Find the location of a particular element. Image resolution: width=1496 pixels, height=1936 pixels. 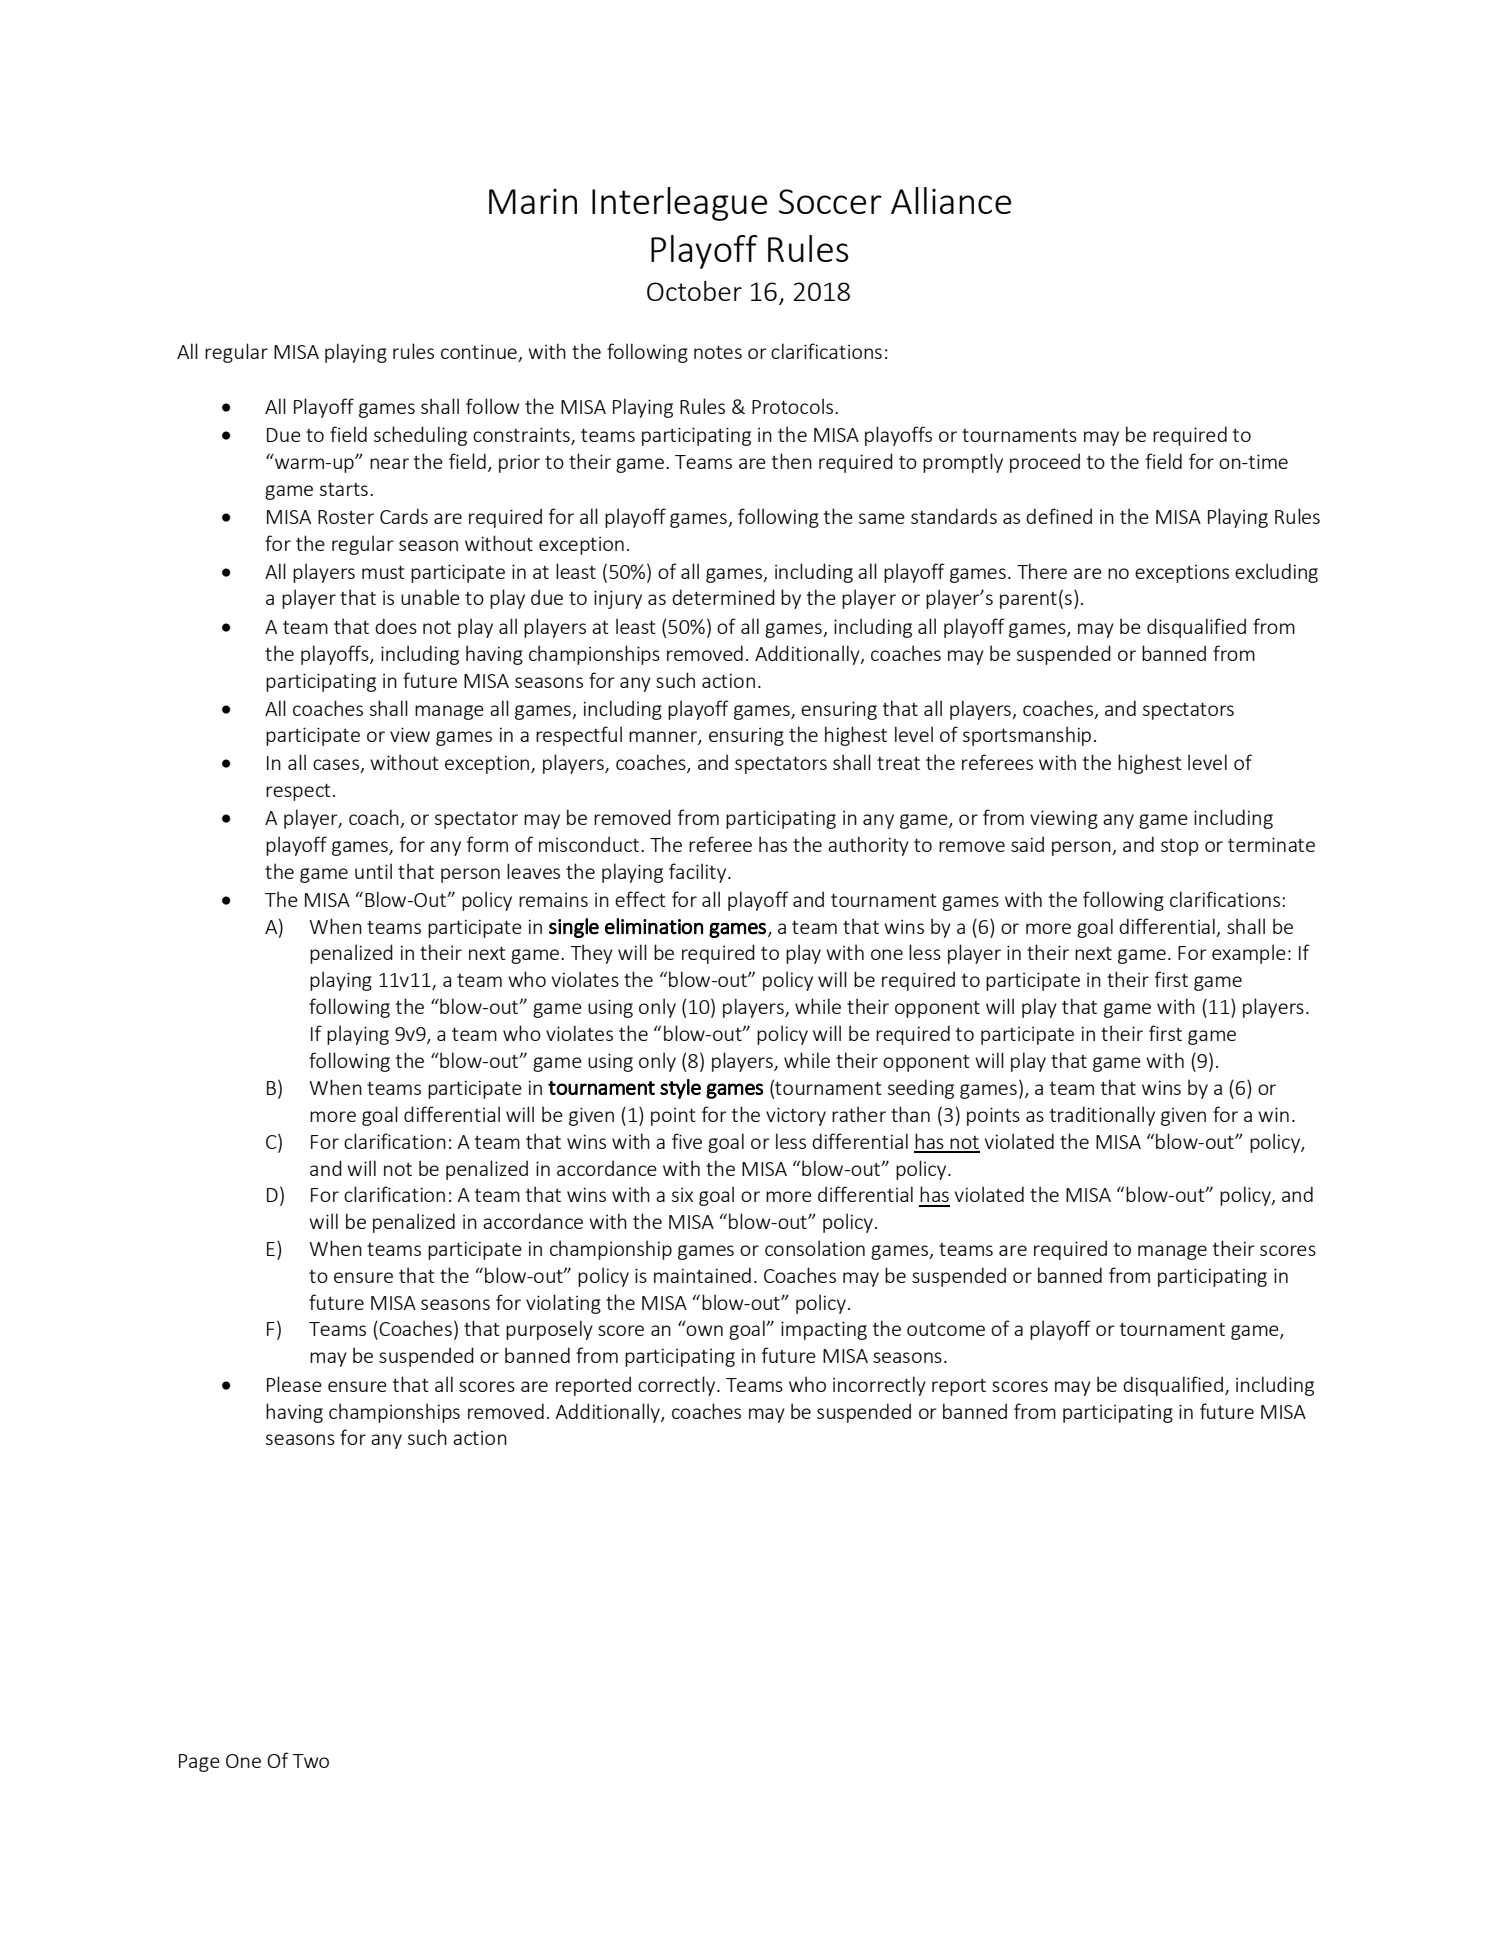

Alliance is located at coordinates (951, 200).
